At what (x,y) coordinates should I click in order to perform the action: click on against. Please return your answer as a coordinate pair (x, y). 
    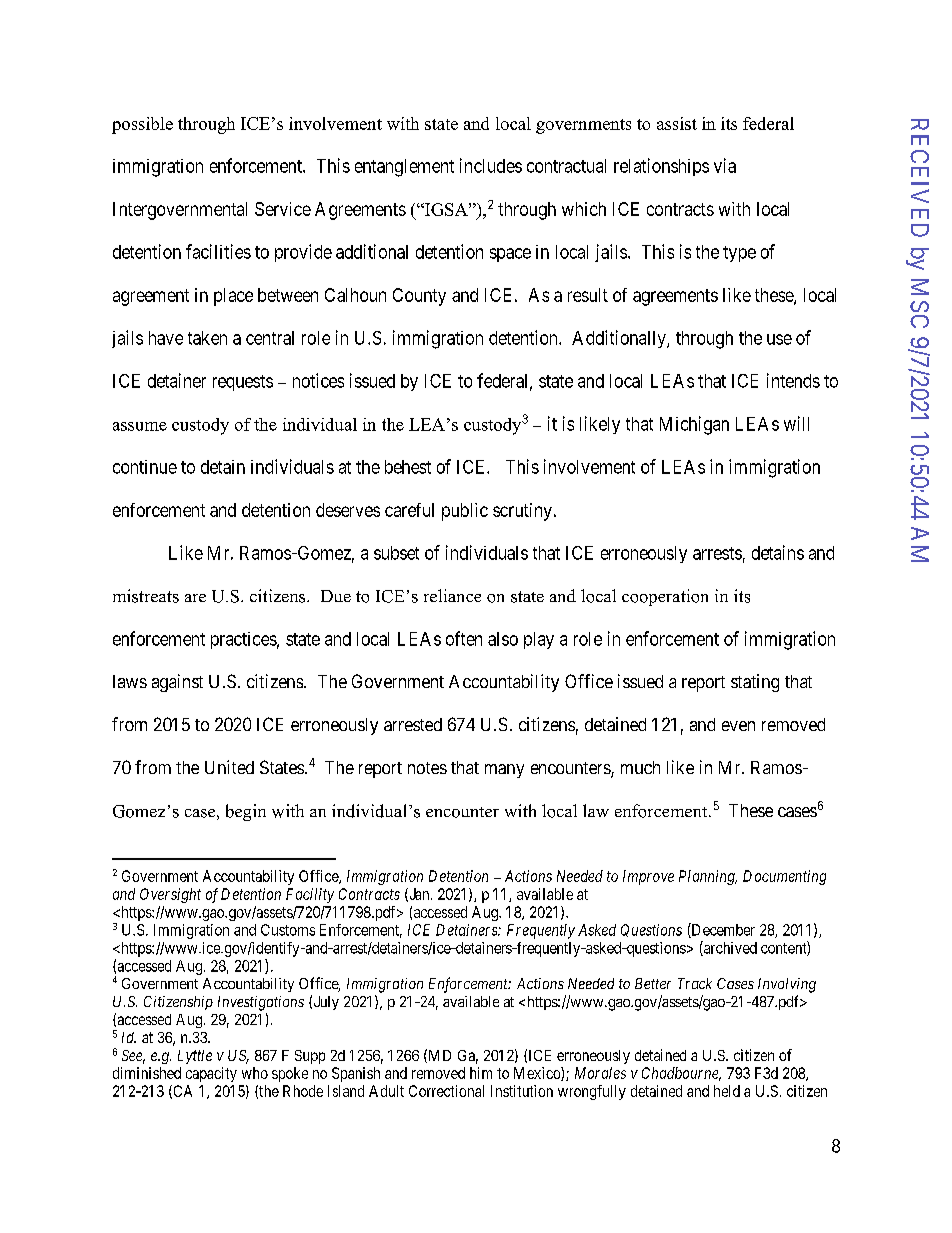
    Looking at the image, I should click on (177, 683).
